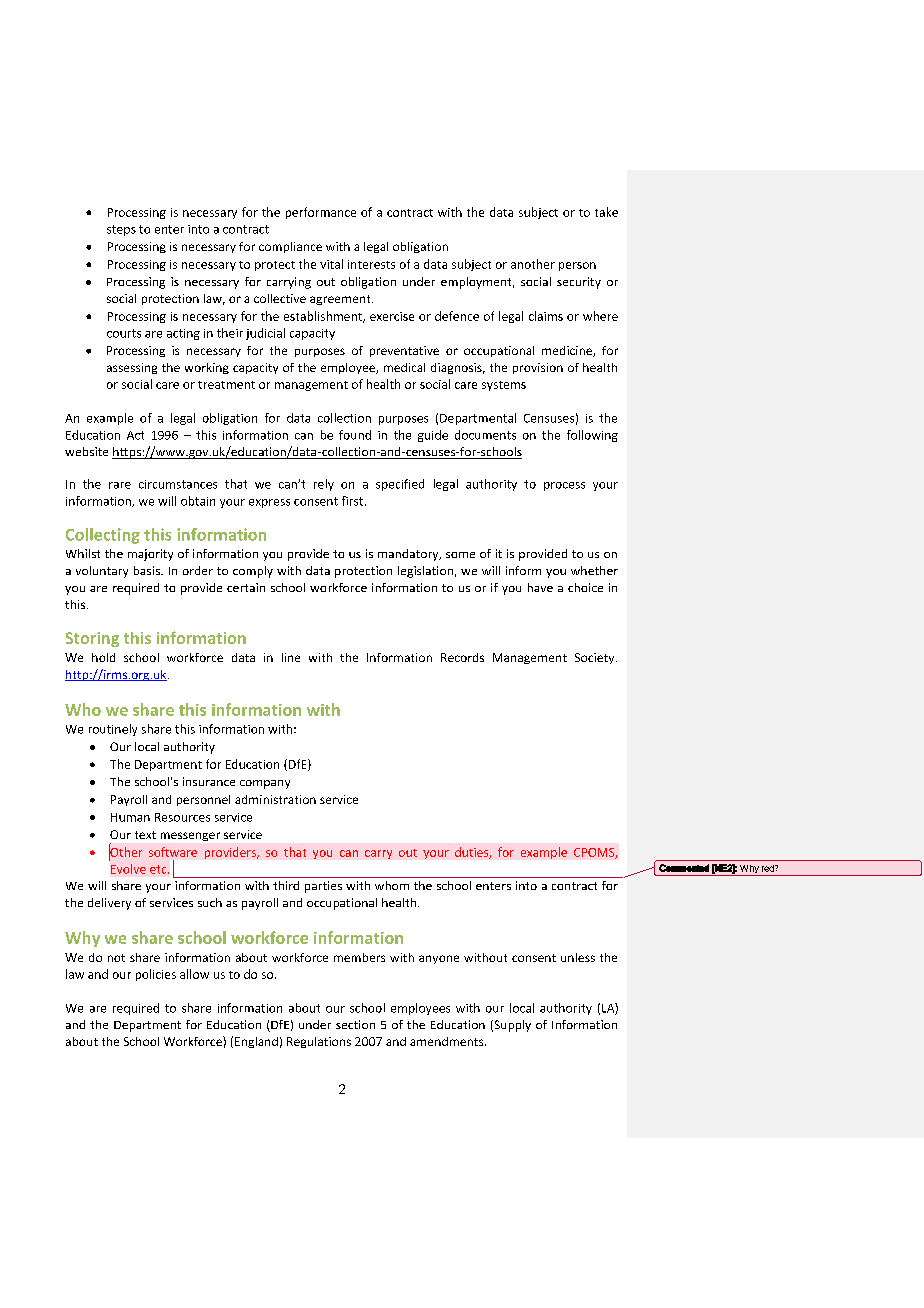 This document has width=924, height=1308. I want to click on security, so click(579, 283).
